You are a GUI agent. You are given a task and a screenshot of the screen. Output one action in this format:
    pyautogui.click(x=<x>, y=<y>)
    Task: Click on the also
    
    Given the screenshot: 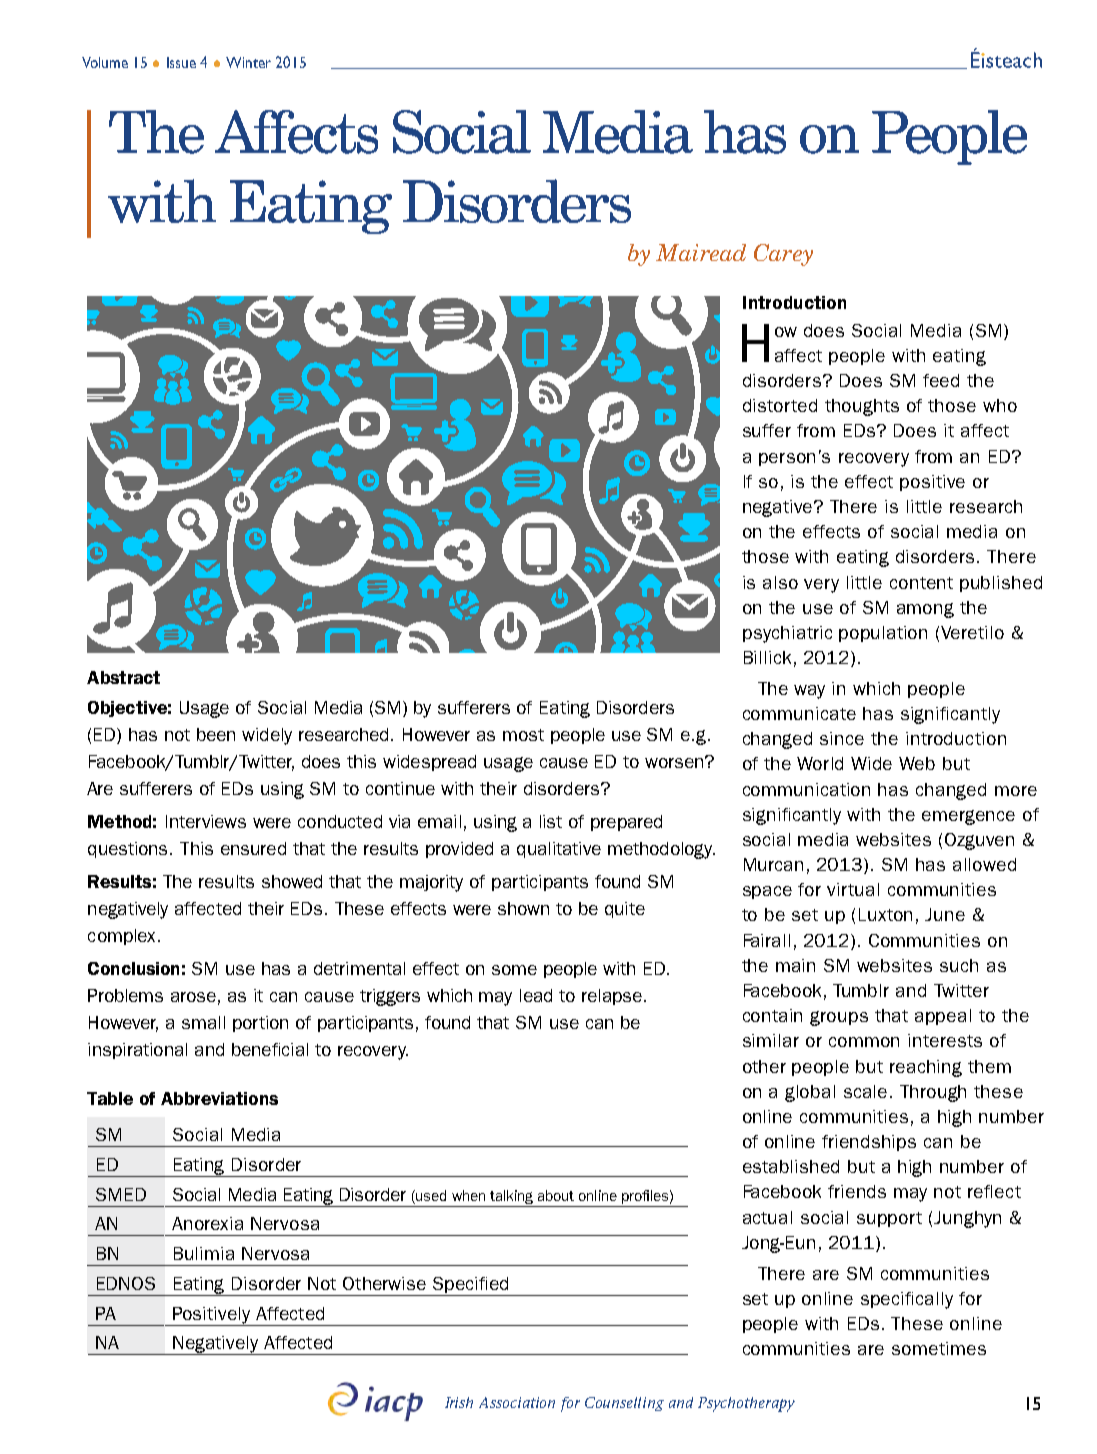 What is the action you would take?
    pyautogui.click(x=780, y=582)
